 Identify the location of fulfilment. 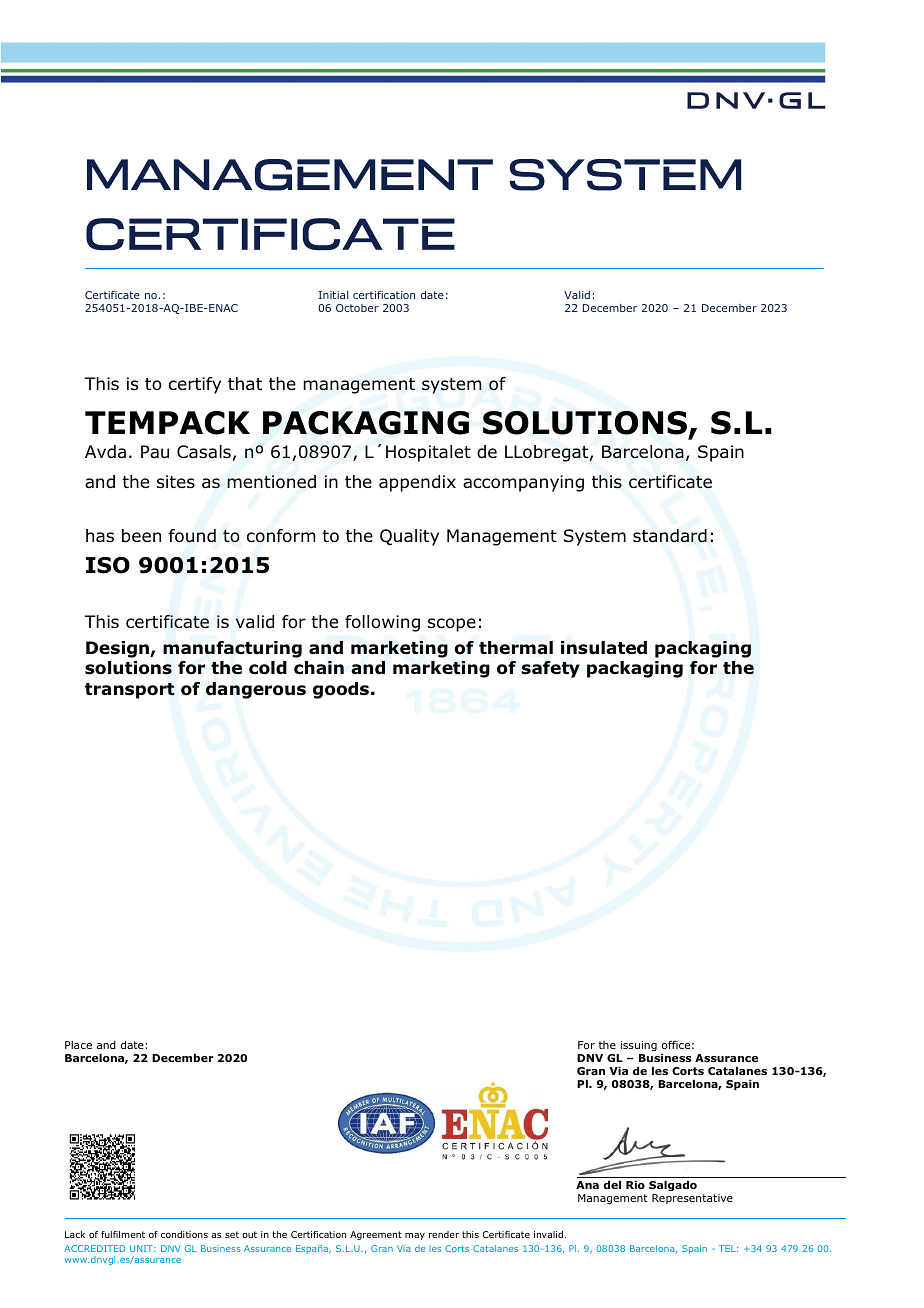
(123, 1234).
